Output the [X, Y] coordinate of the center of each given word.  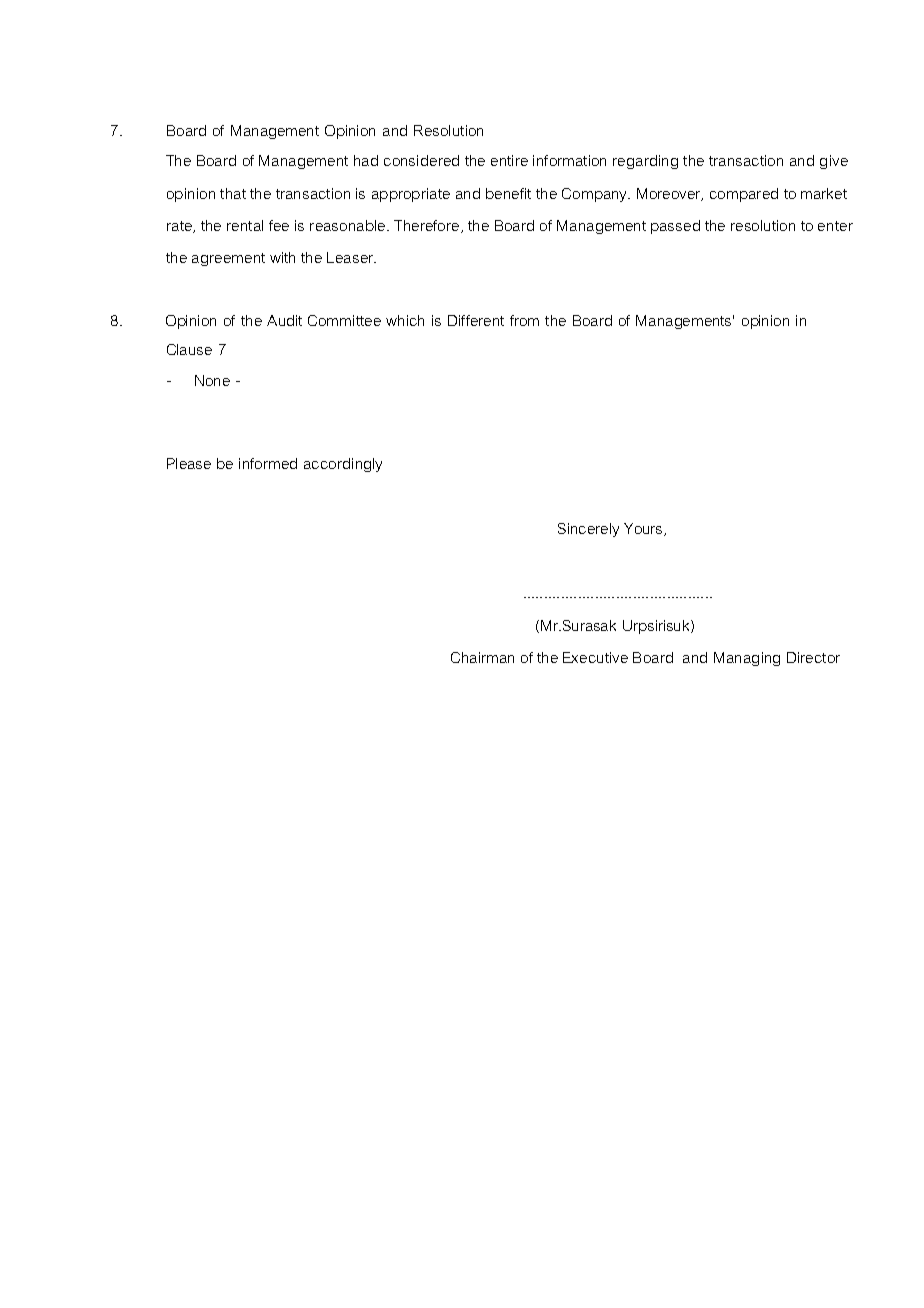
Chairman [482, 657]
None [212, 380]
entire [509, 160]
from [524, 320]
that [233, 193]
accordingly [343, 465]
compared [744, 195]
